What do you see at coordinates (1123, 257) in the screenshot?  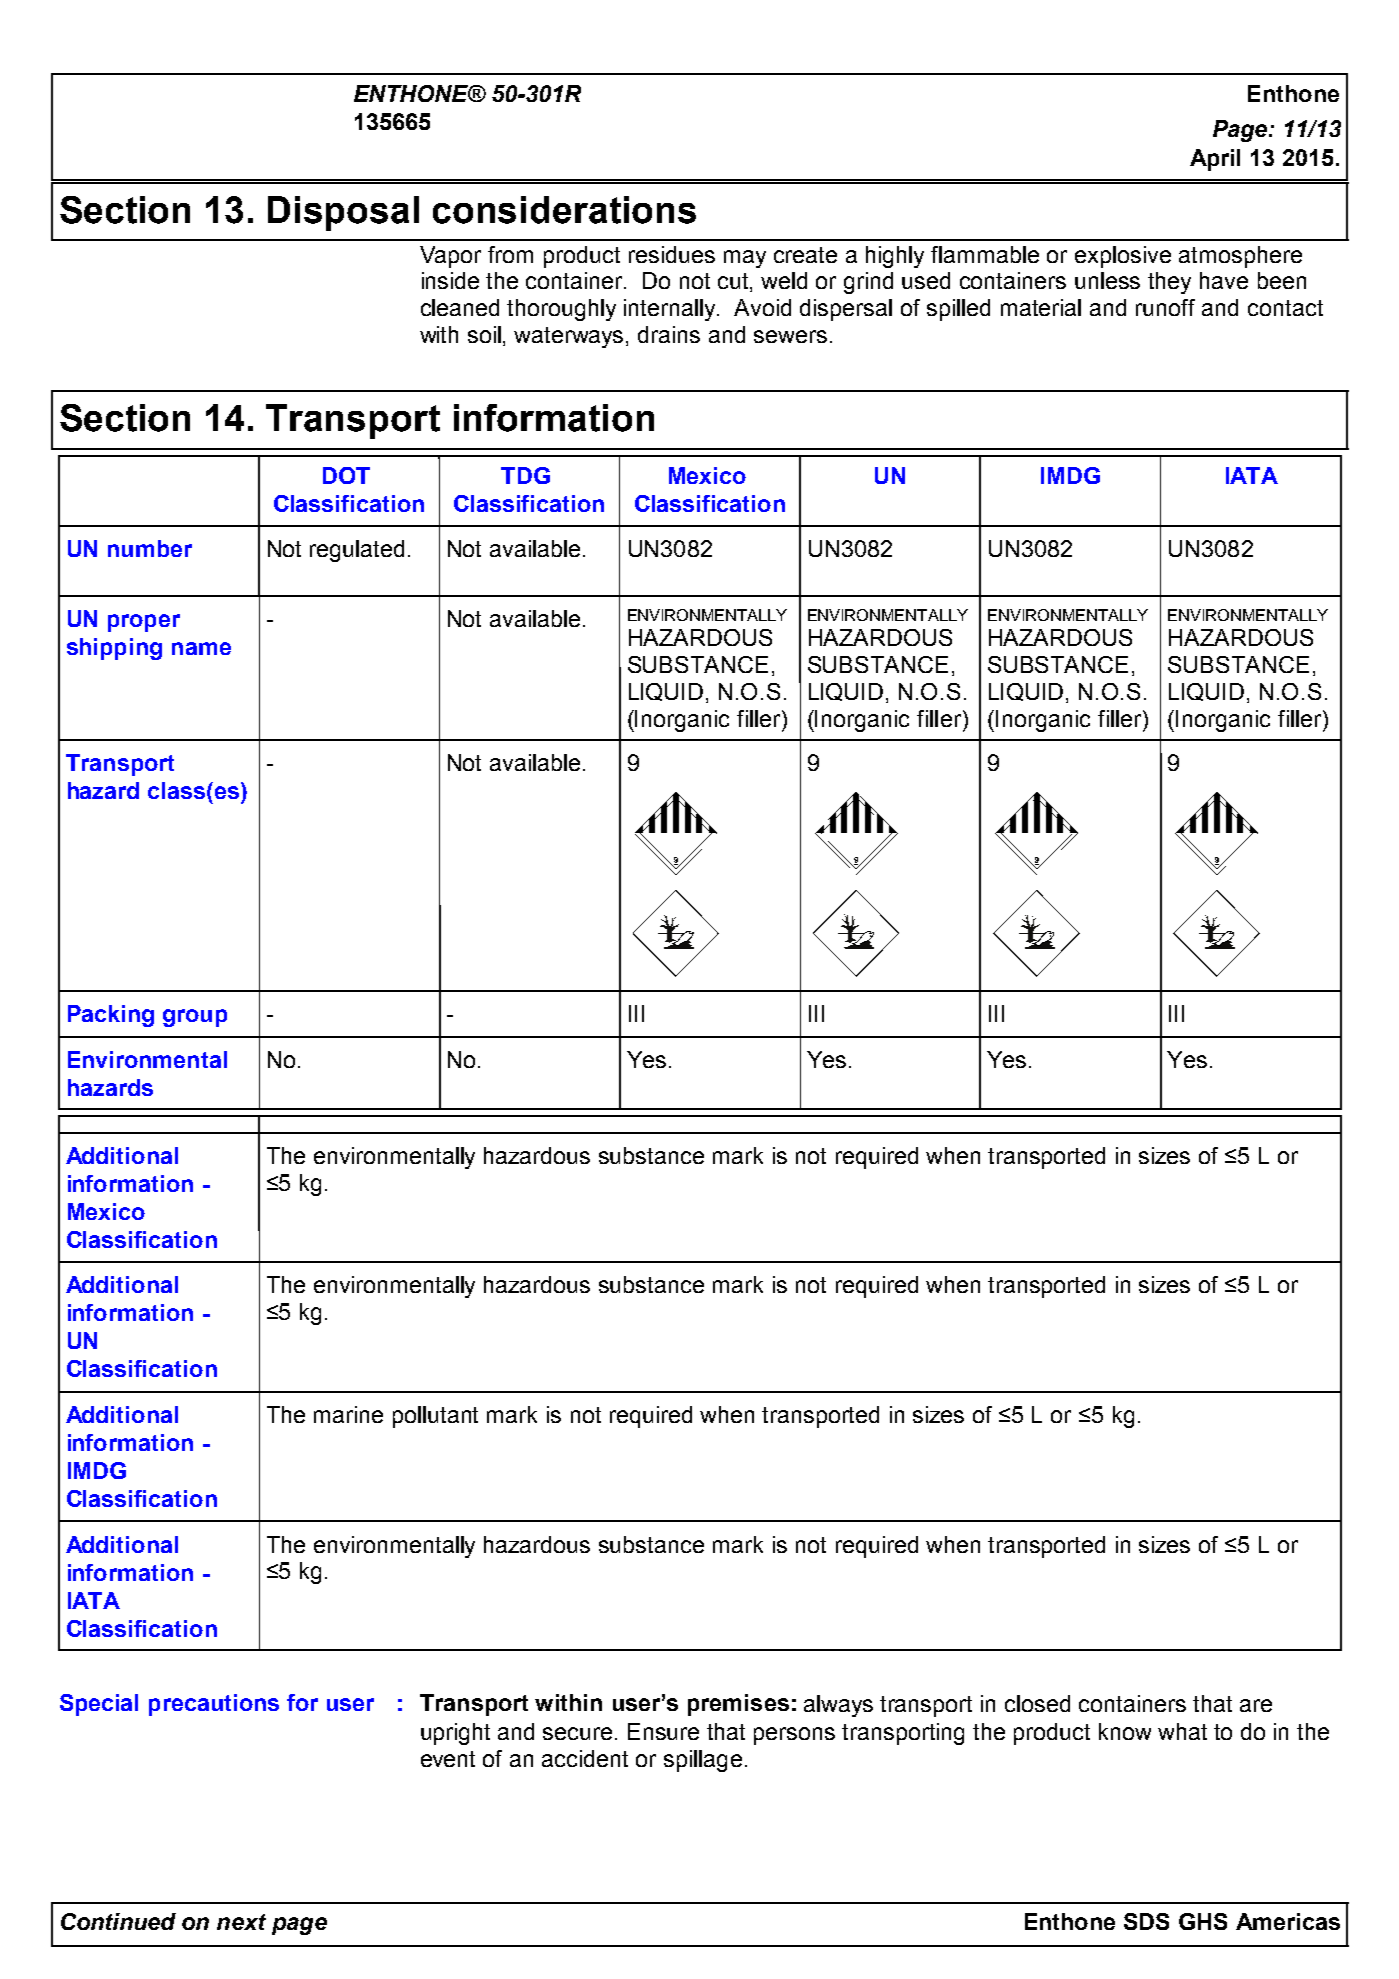 I see `explosive` at bounding box center [1123, 257].
